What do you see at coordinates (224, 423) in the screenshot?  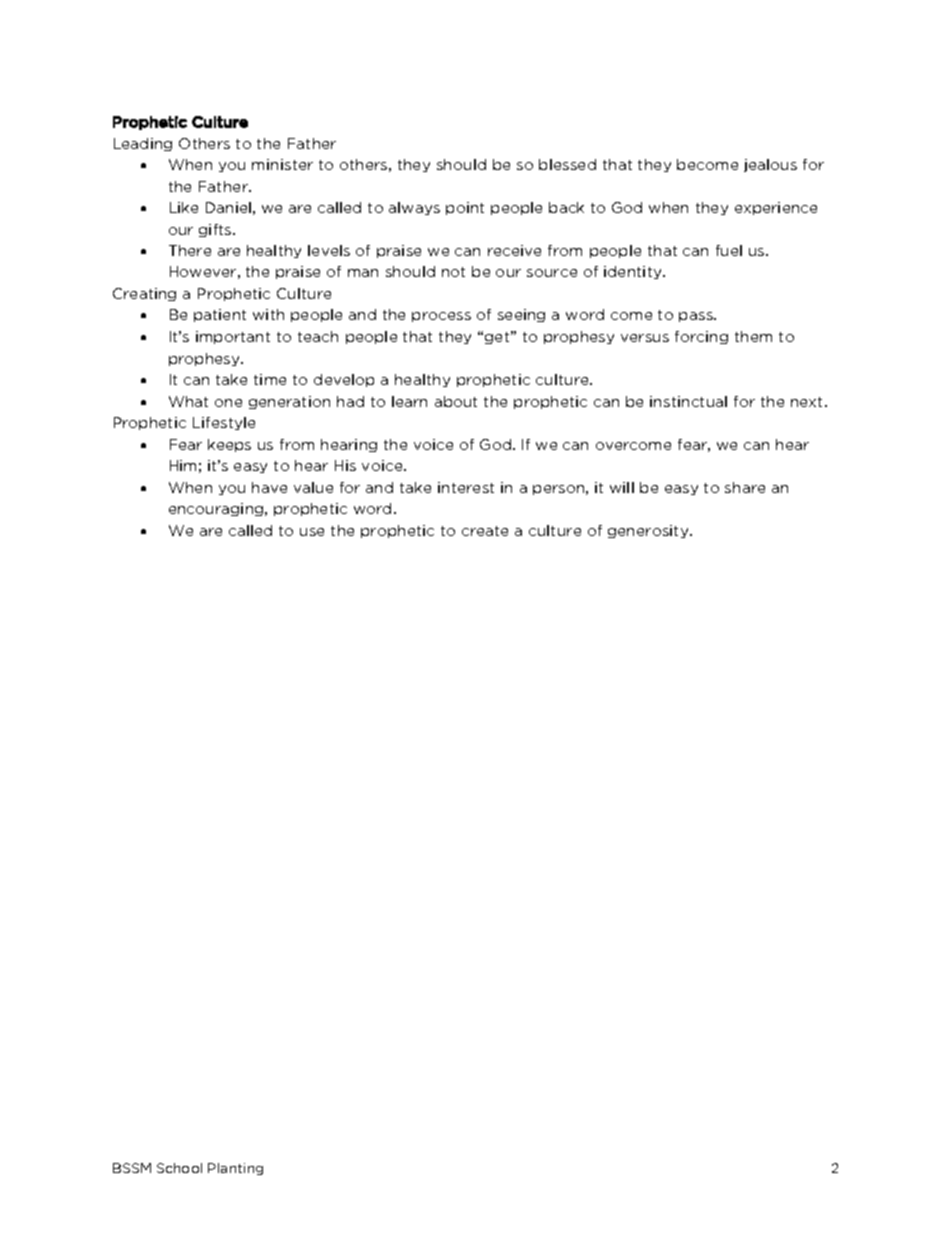 I see `Lifestyle` at bounding box center [224, 423].
